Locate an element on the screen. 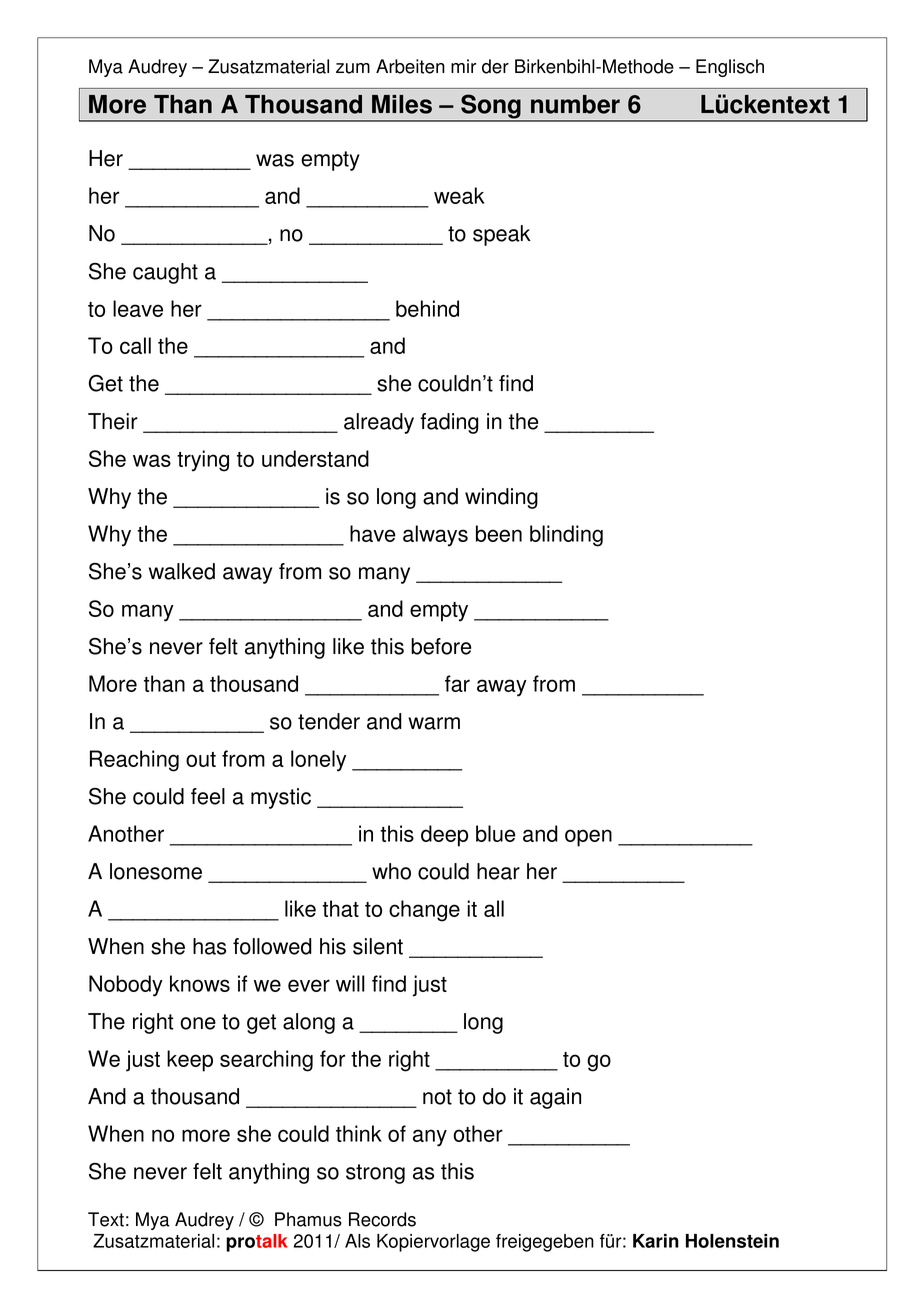 This screenshot has height=1308, width=924. walked is located at coordinates (182, 571).
